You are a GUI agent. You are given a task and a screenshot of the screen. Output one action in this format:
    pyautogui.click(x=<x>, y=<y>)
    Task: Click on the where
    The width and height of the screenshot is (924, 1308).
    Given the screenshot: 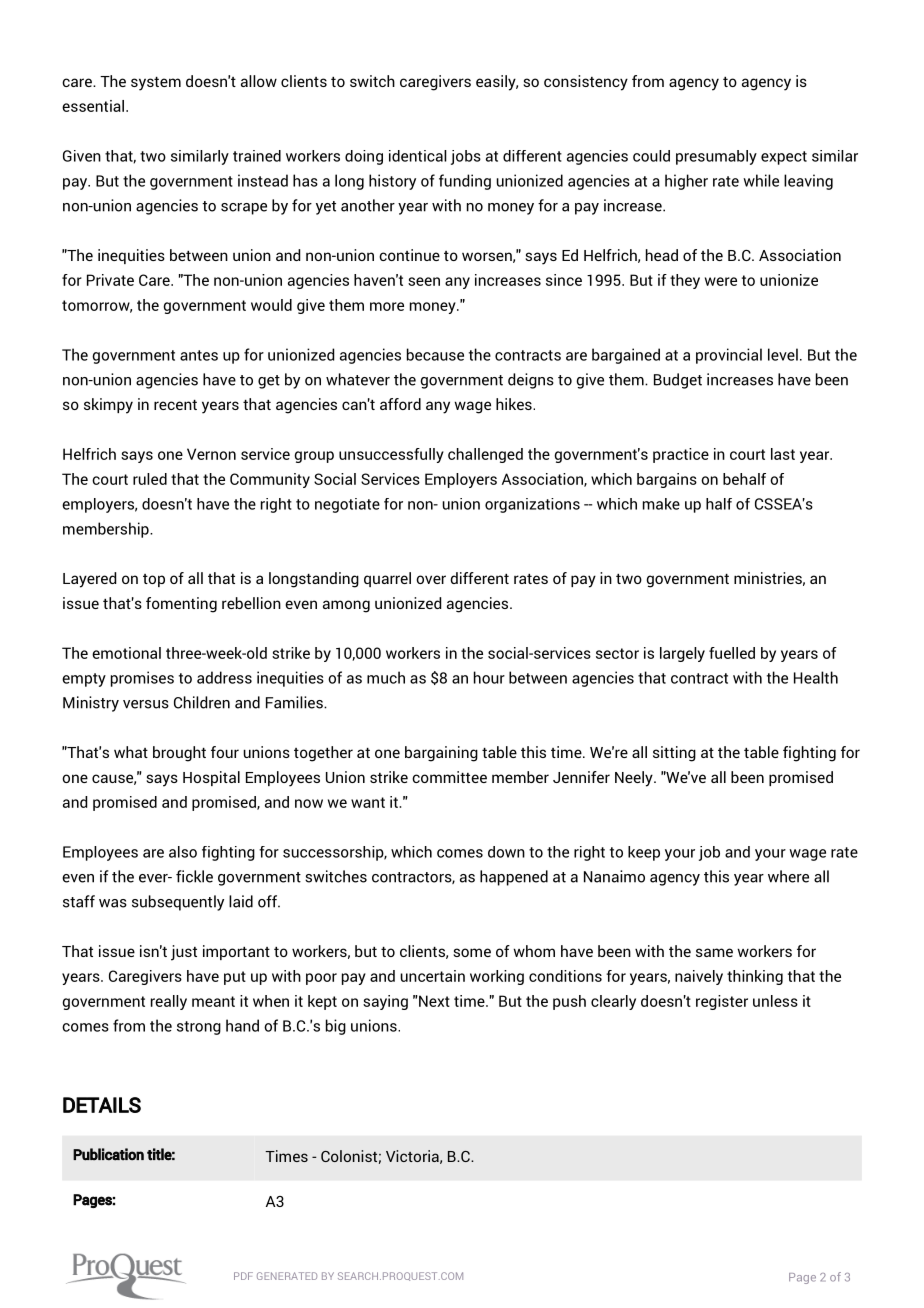 What is the action you would take?
    pyautogui.click(x=788, y=876)
